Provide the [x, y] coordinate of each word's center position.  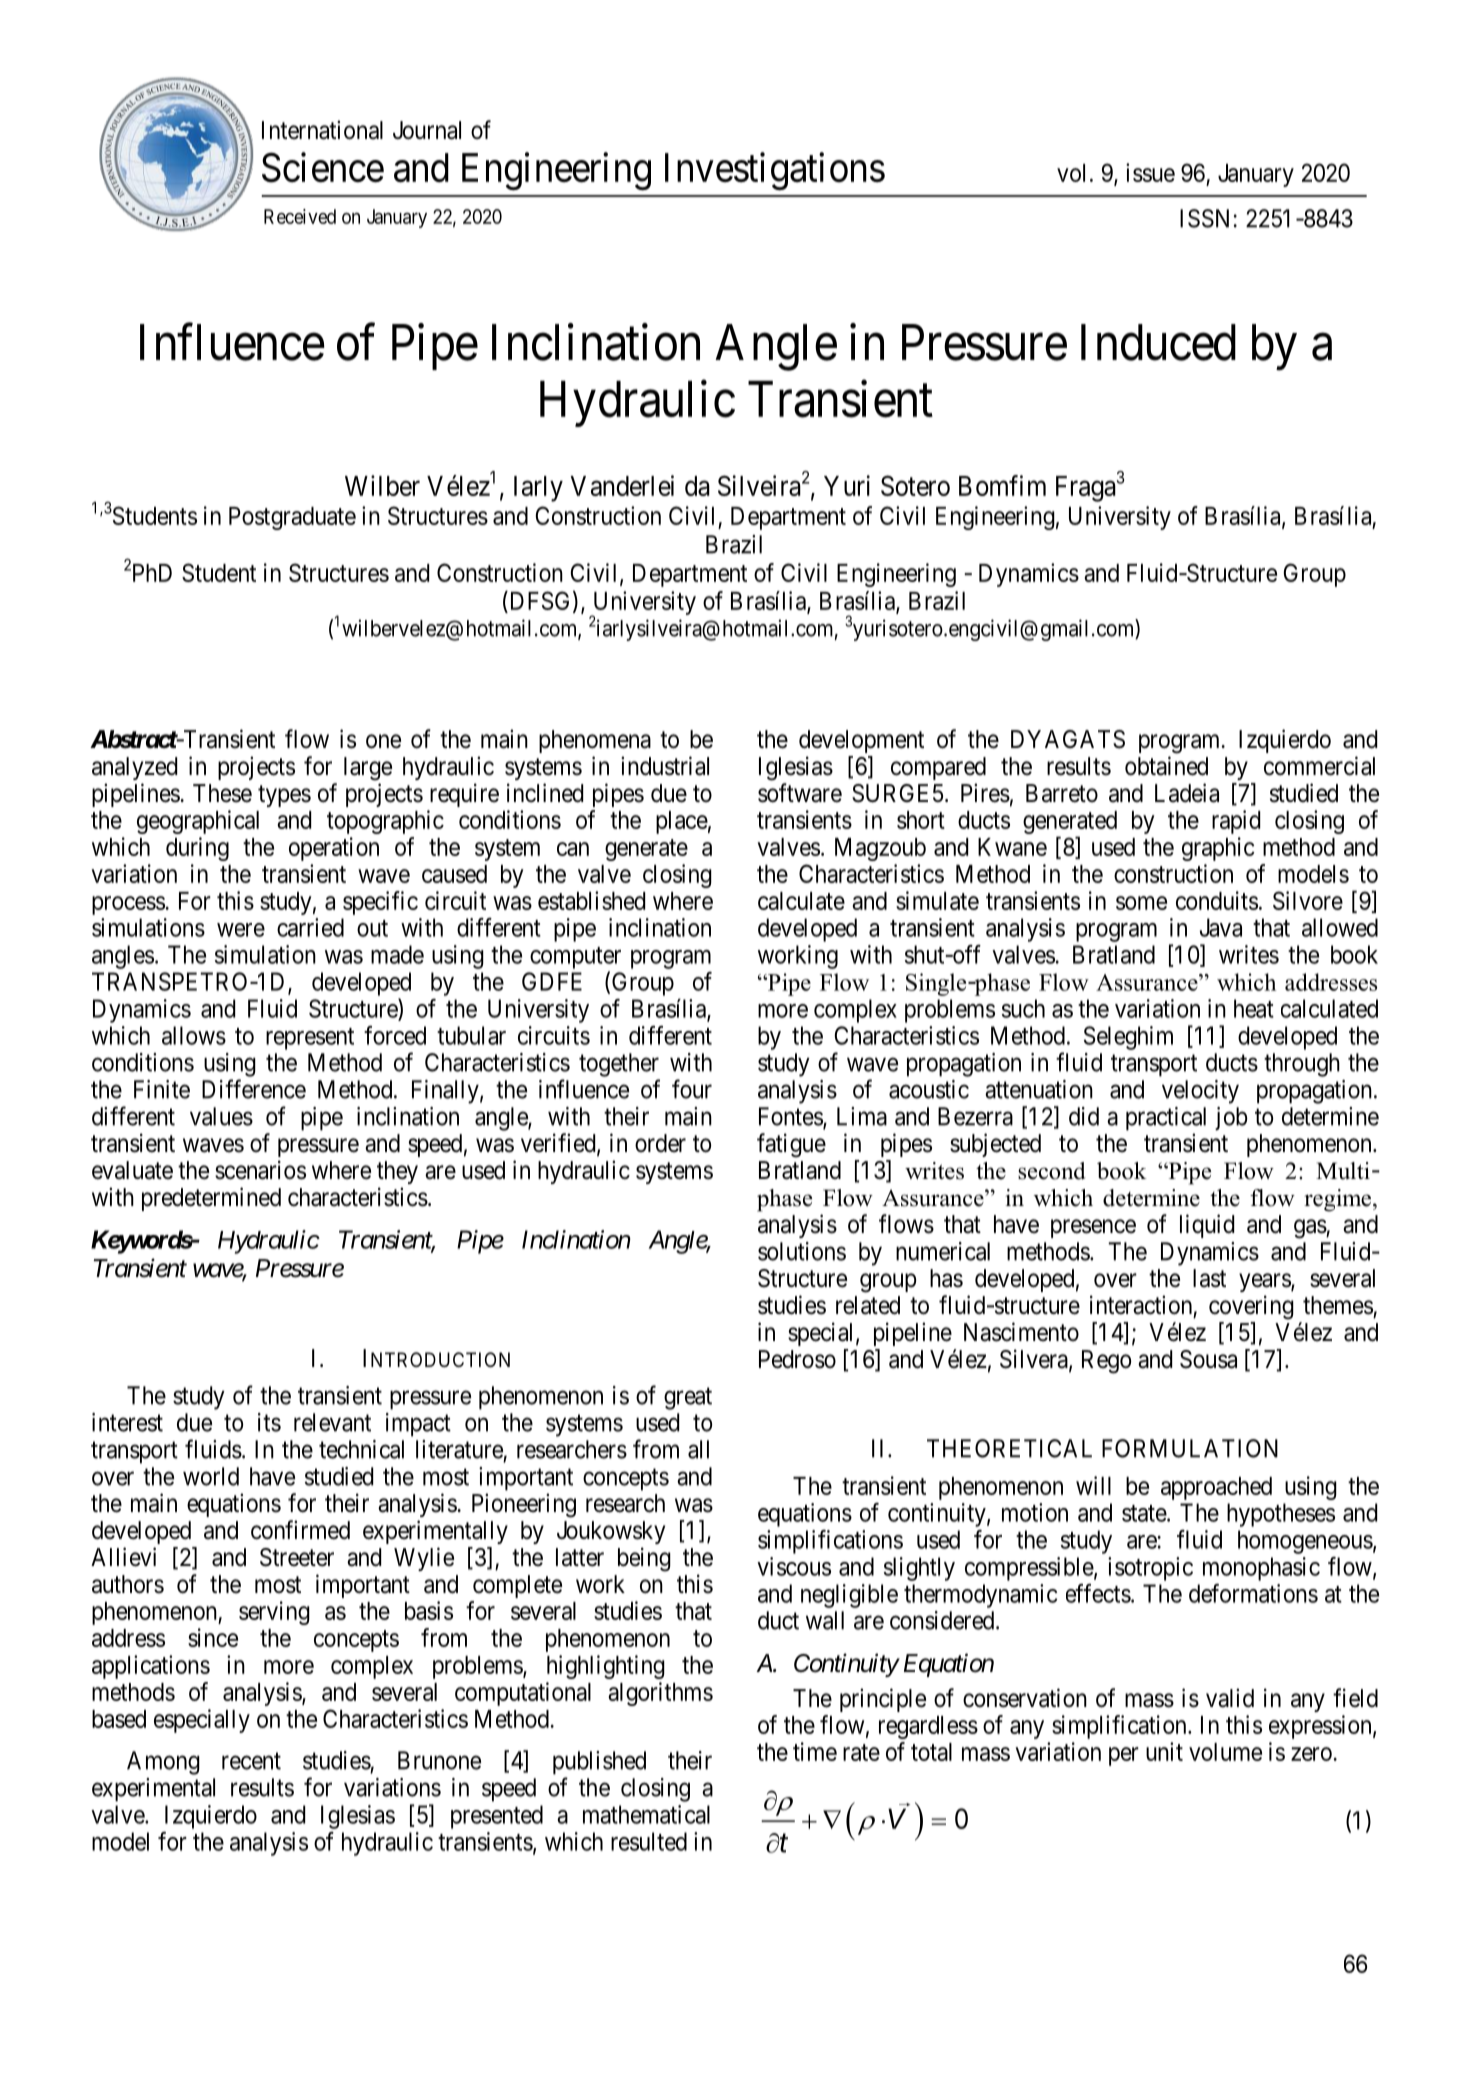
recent [251, 1761]
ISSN [1204, 218]
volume [1225, 1752]
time [815, 1751]
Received [300, 216]
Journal [427, 130]
